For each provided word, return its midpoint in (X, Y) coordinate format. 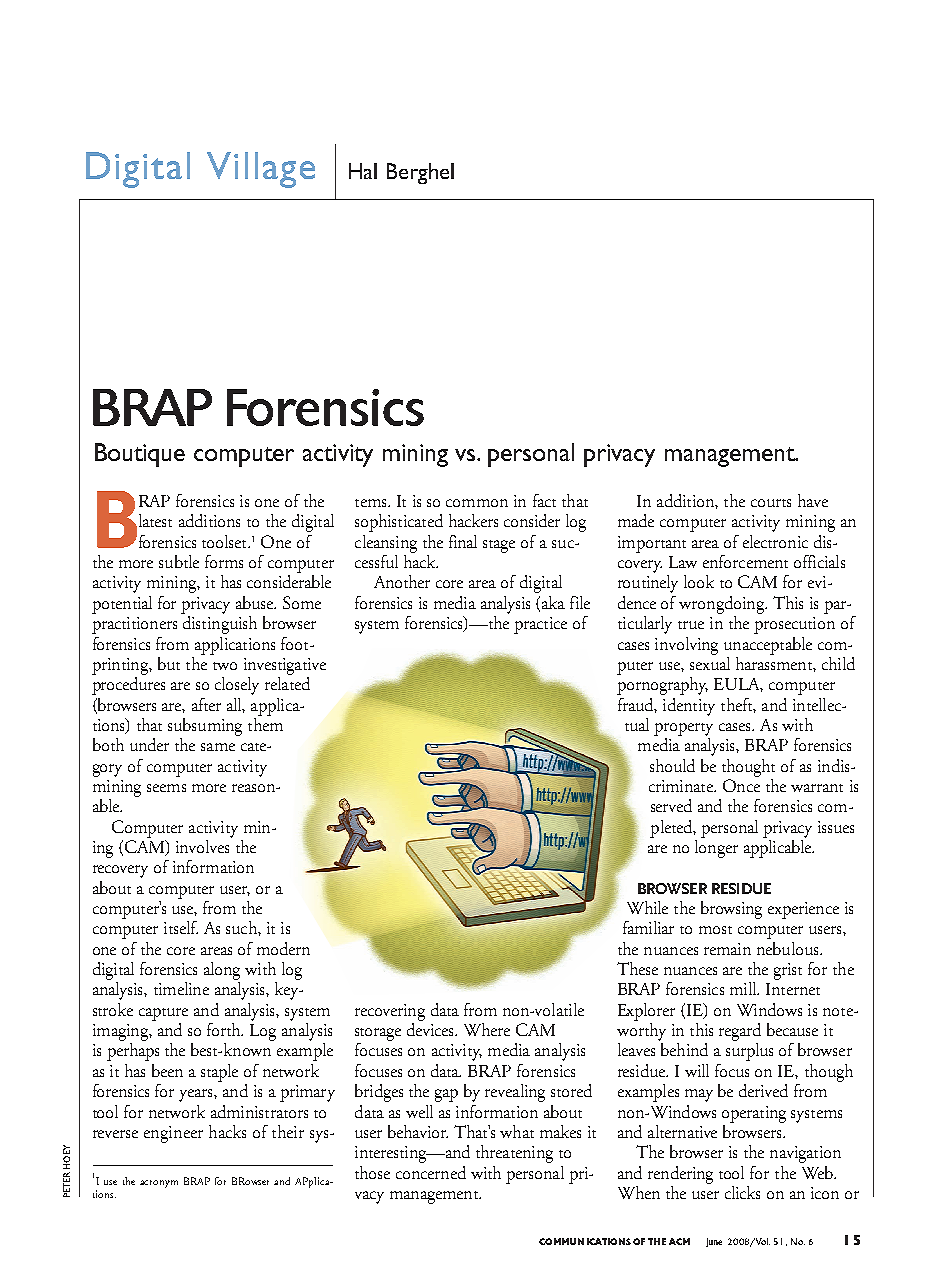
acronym (159, 1184)
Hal (363, 171)
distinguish (219, 623)
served (671, 805)
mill (744, 988)
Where (487, 1029)
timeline (181, 988)
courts (771, 503)
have (813, 500)
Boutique (140, 455)
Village (261, 170)
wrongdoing (723, 605)
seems (166, 788)
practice (540, 625)
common (477, 503)
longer (716, 847)
